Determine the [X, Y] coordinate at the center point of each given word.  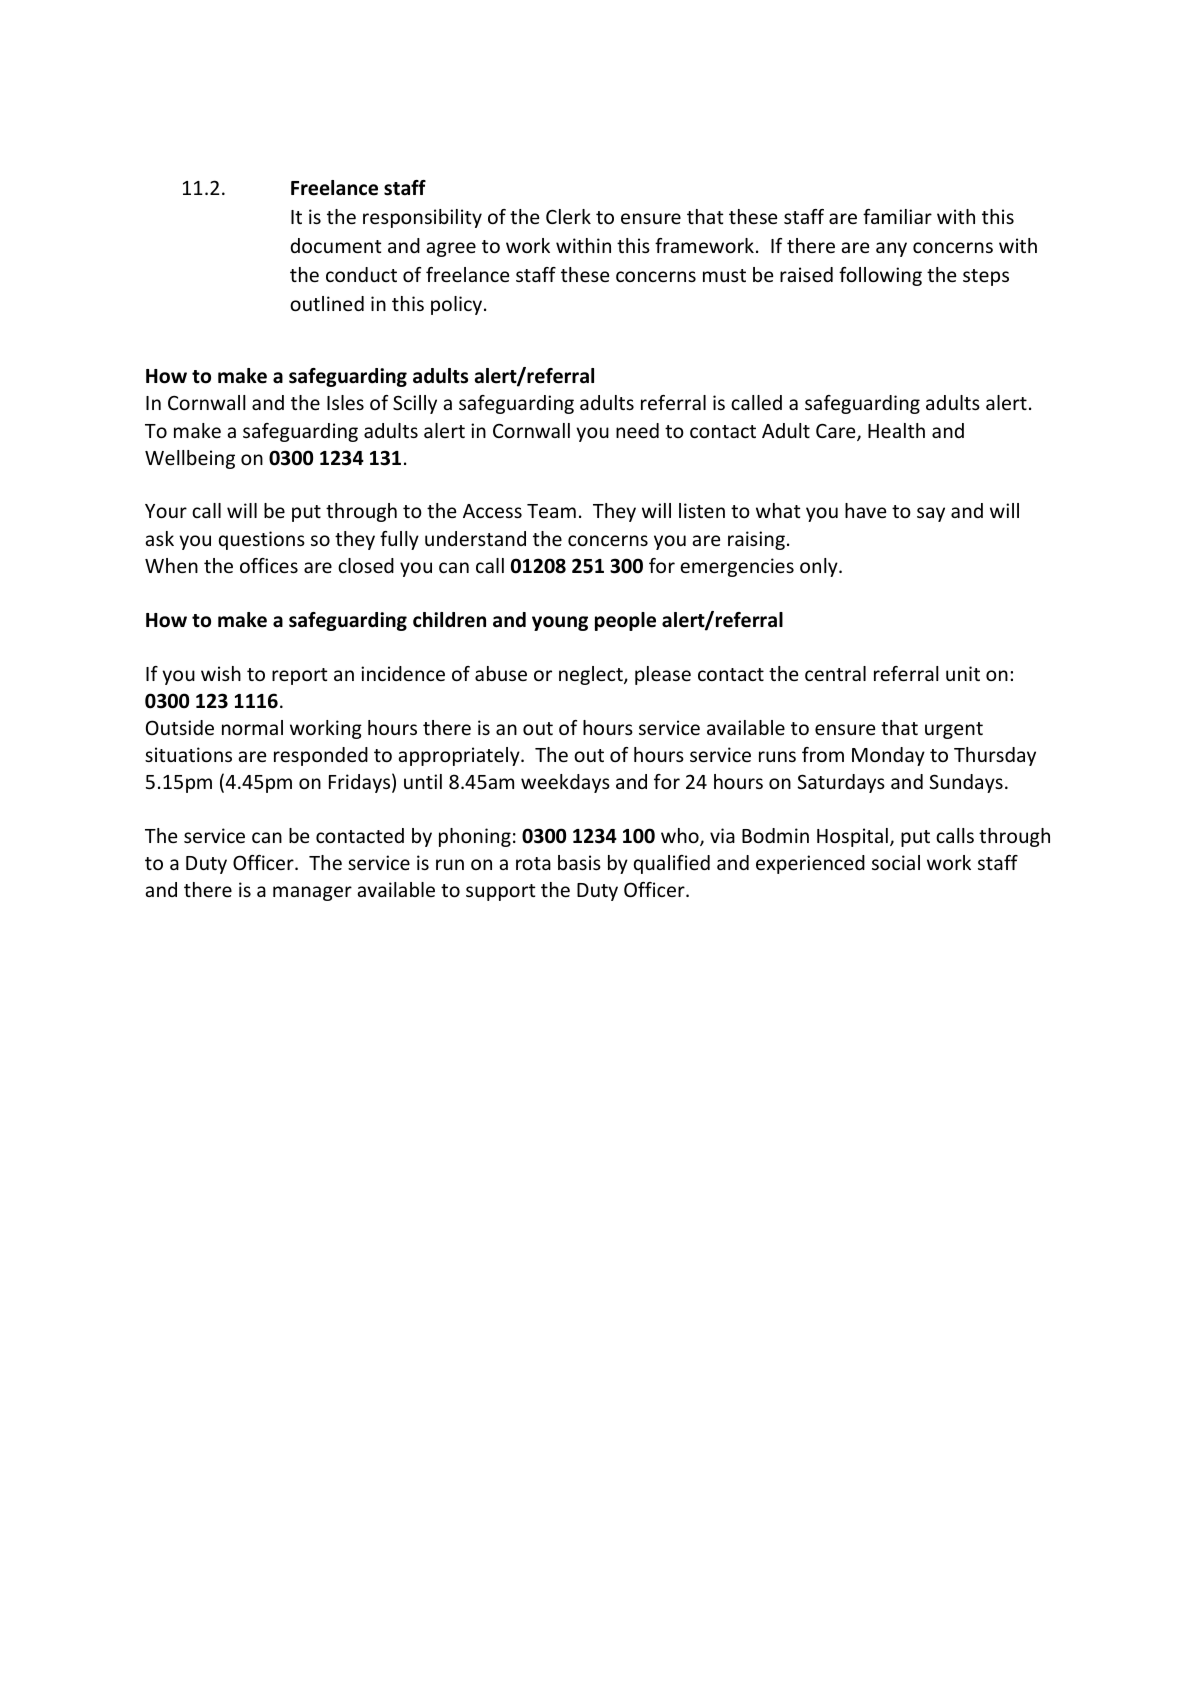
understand [475, 538]
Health [896, 430]
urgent [954, 730]
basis [579, 862]
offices [269, 565]
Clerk [568, 216]
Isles [345, 402]
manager [312, 893]
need [637, 430]
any [891, 249]
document [336, 245]
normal [252, 727]
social [896, 862]
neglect [592, 675]
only [820, 567]
